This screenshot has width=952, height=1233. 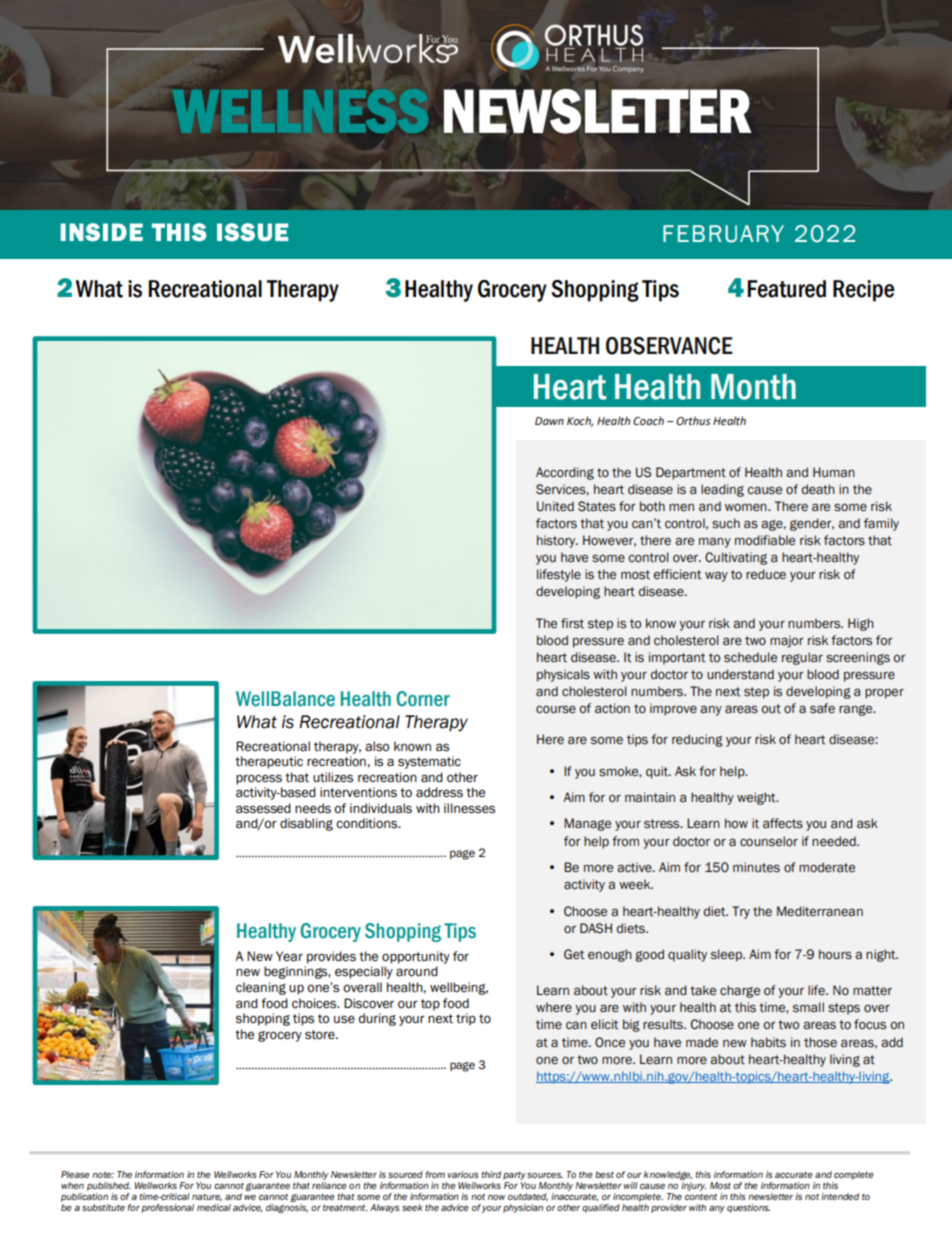 I want to click on therapeutic, so click(x=269, y=762).
